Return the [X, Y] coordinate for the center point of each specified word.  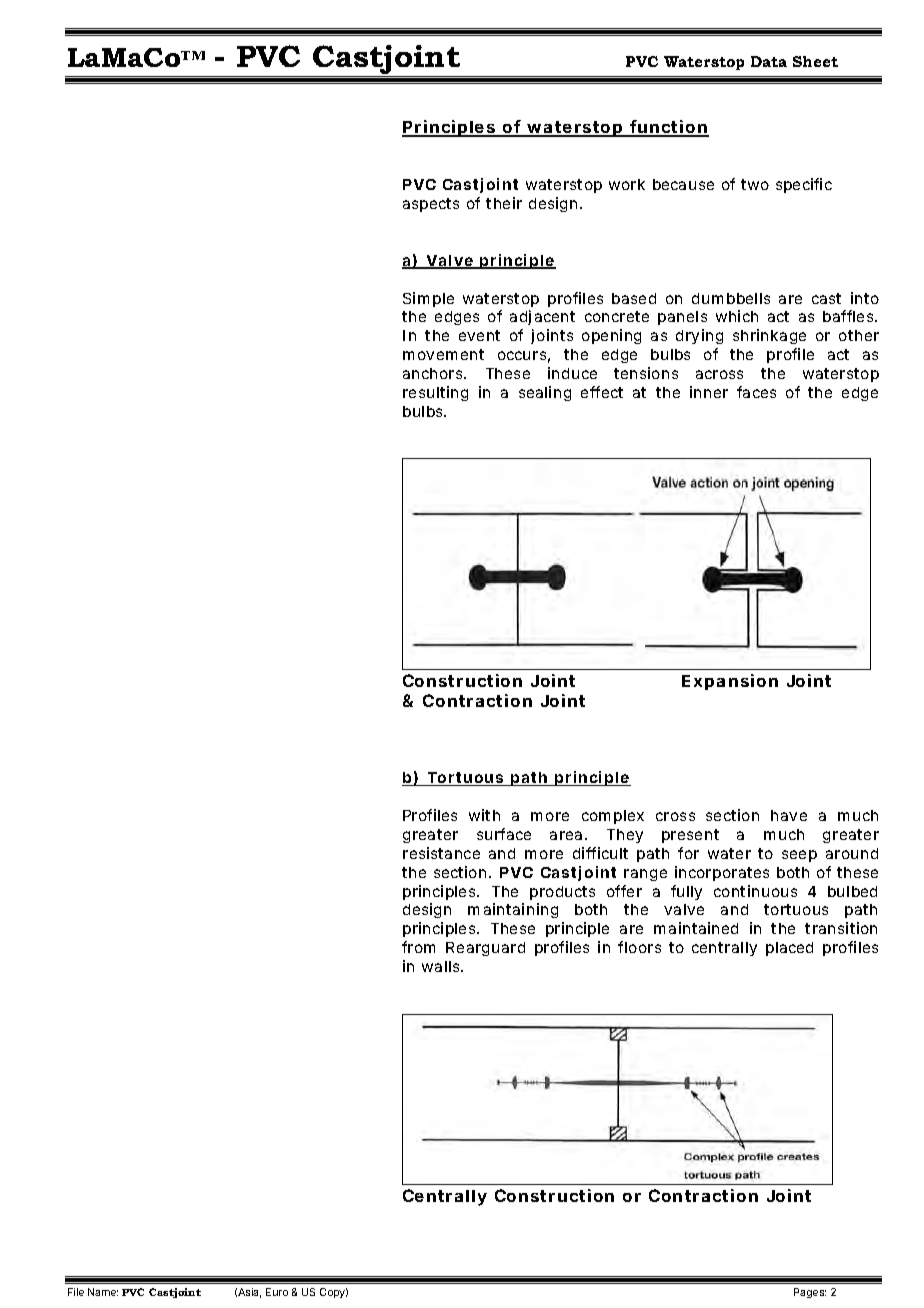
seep [799, 856]
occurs [524, 357]
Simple [428, 299]
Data [769, 61]
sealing [545, 393]
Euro [277, 1292]
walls [442, 966]
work [627, 184]
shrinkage [769, 336]
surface [504, 834]
